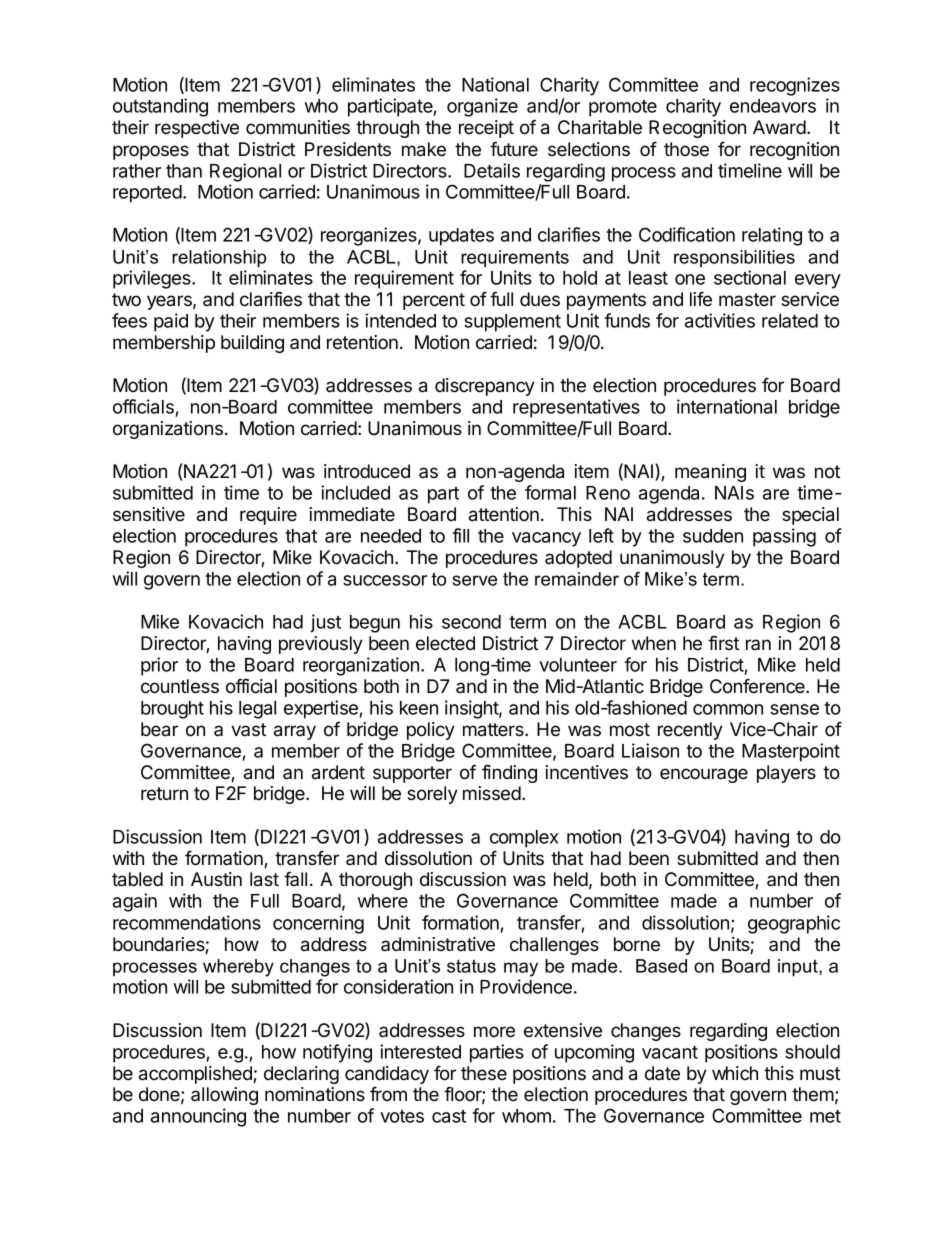 This screenshot has width=952, height=1233. What do you see at coordinates (486, 129) in the screenshot?
I see `receipt` at bounding box center [486, 129].
